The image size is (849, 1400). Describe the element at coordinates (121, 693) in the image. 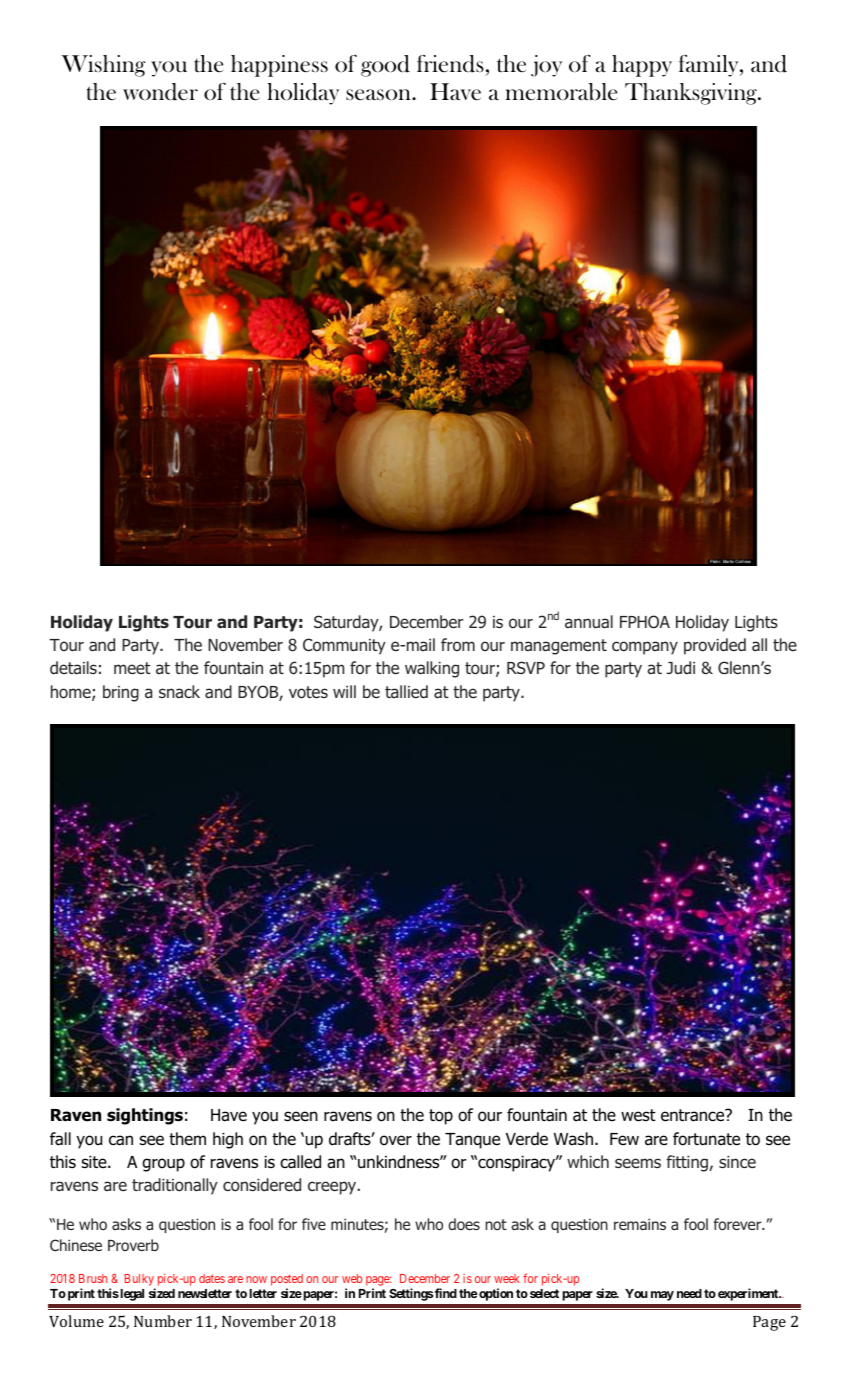

I see `bring` at that location.
